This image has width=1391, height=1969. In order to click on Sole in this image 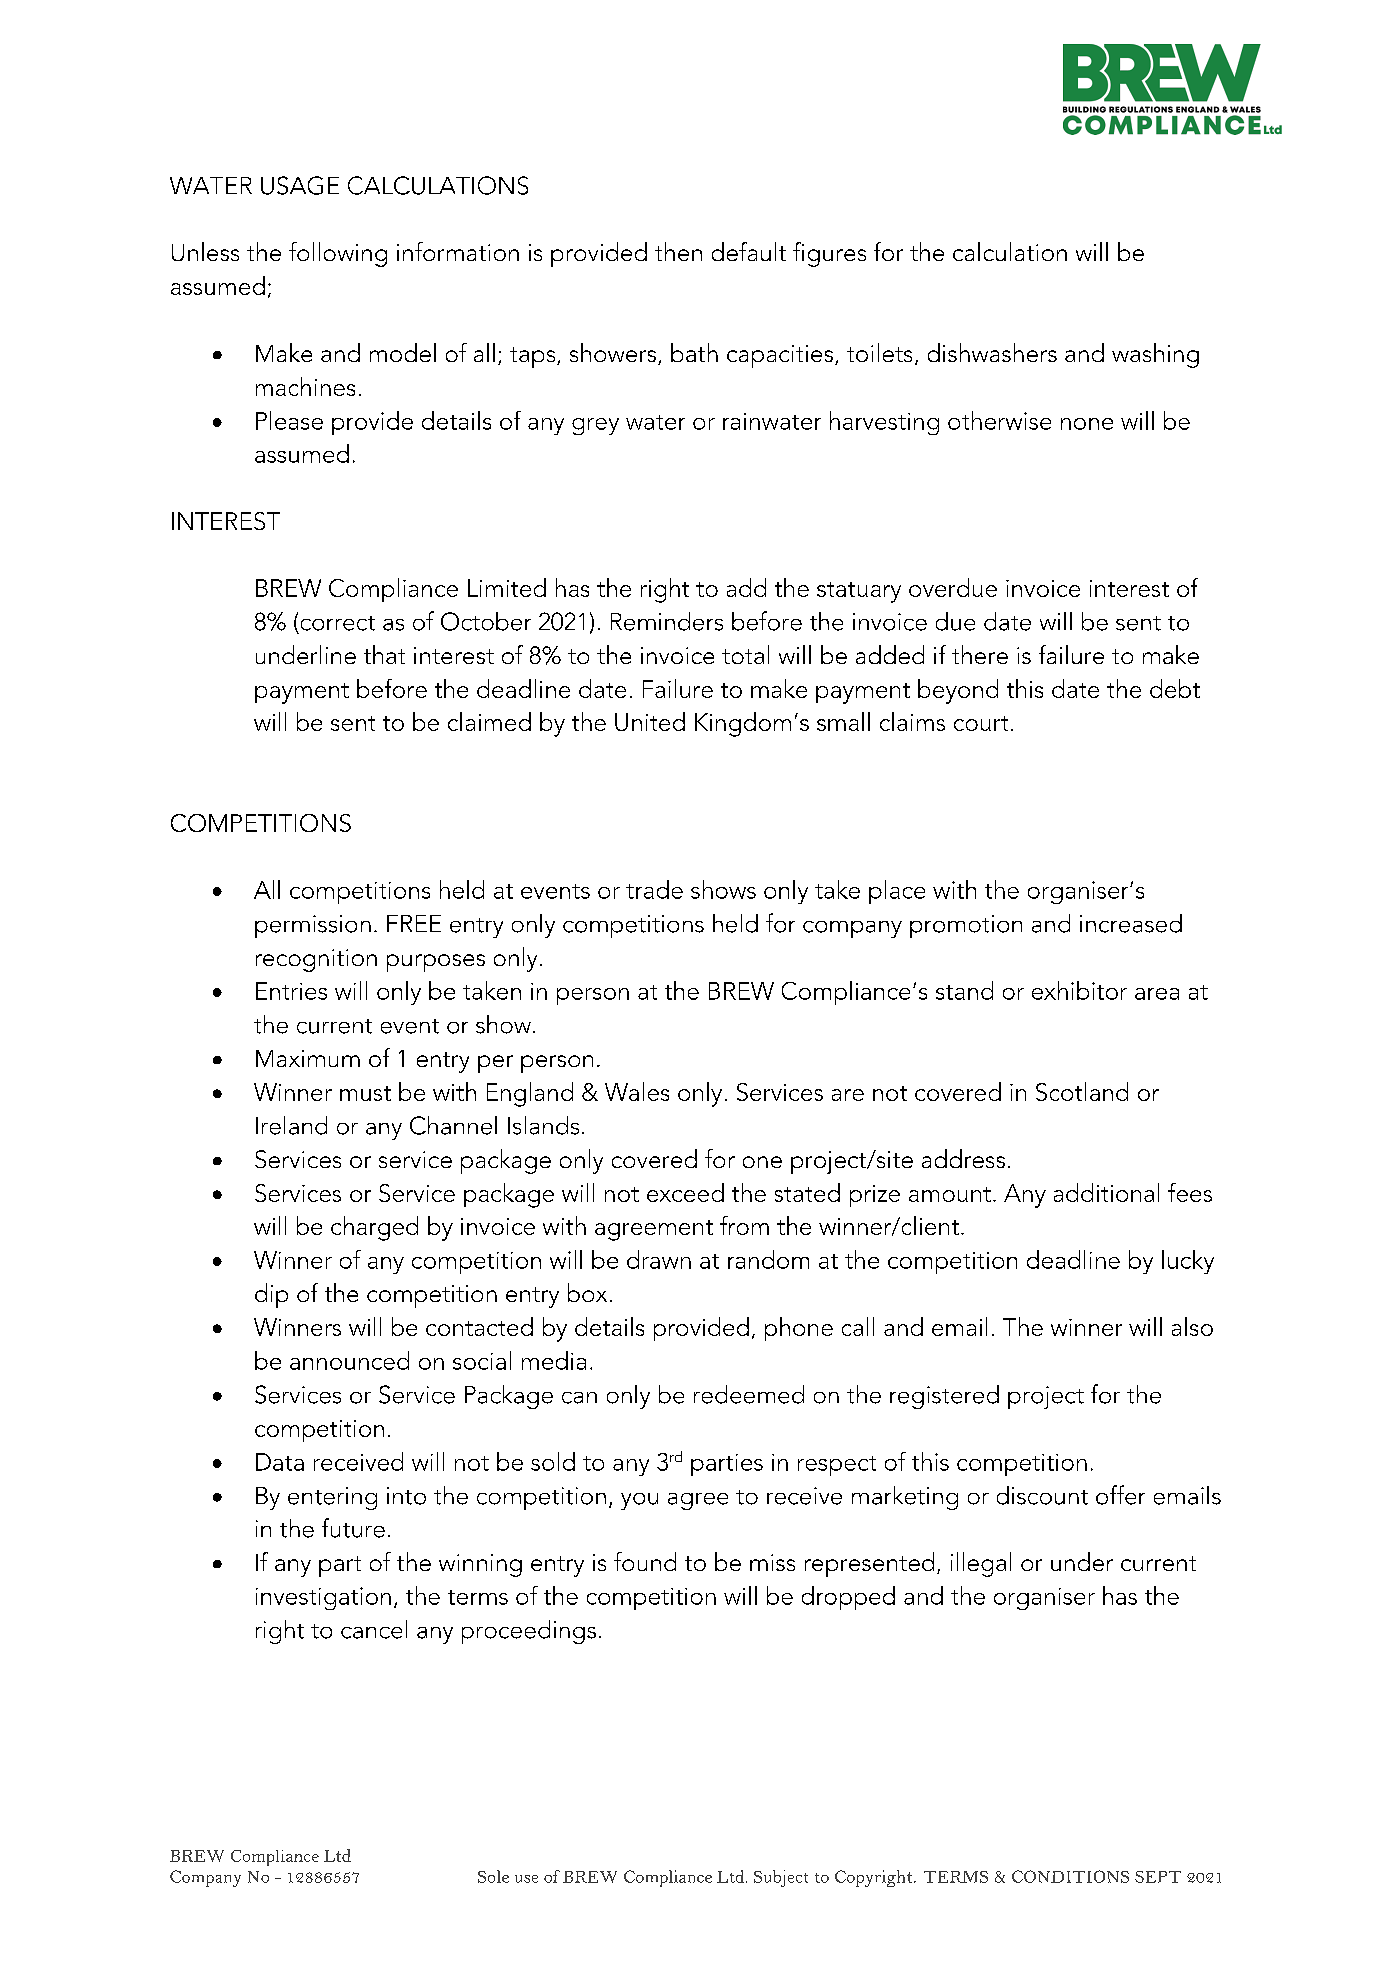, I will do `click(493, 1876)`.
